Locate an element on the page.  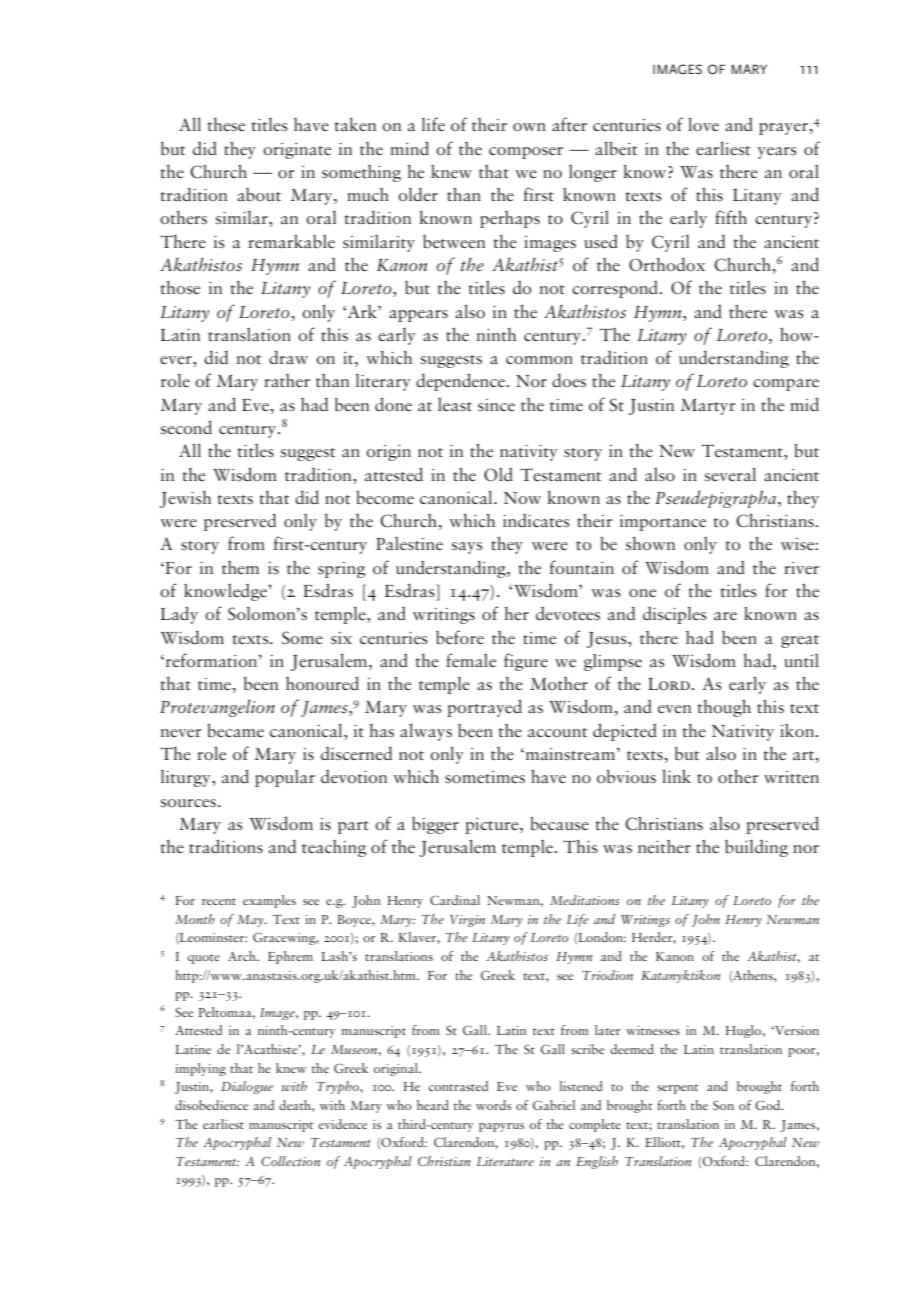
Lady is located at coordinates (179, 615).
